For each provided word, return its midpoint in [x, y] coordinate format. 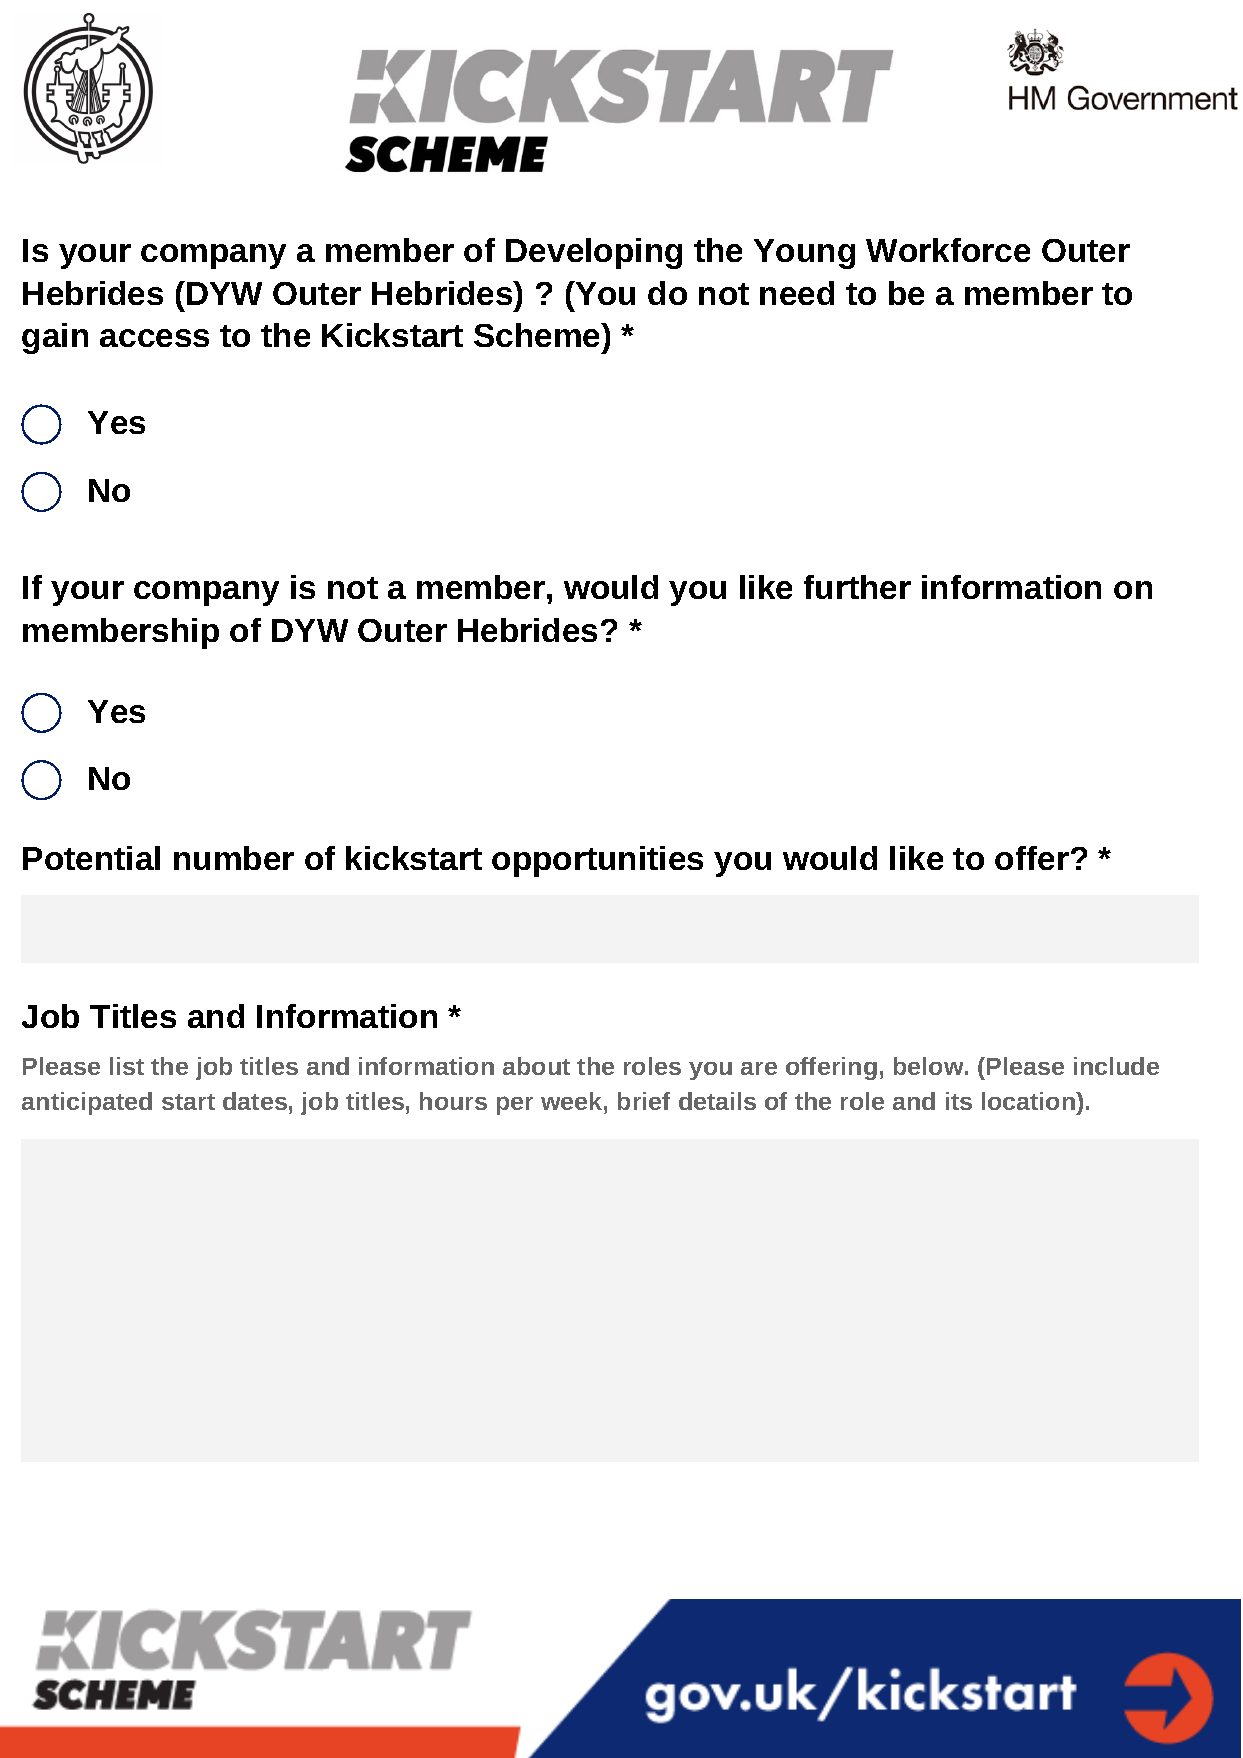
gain [55, 338]
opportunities [597, 861]
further [857, 587]
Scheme [538, 335]
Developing [594, 253]
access [154, 338]
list [127, 1066]
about [536, 1066]
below [928, 1066]
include [1116, 1066]
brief [644, 1101]
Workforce [948, 250]
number [234, 858]
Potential [91, 858]
